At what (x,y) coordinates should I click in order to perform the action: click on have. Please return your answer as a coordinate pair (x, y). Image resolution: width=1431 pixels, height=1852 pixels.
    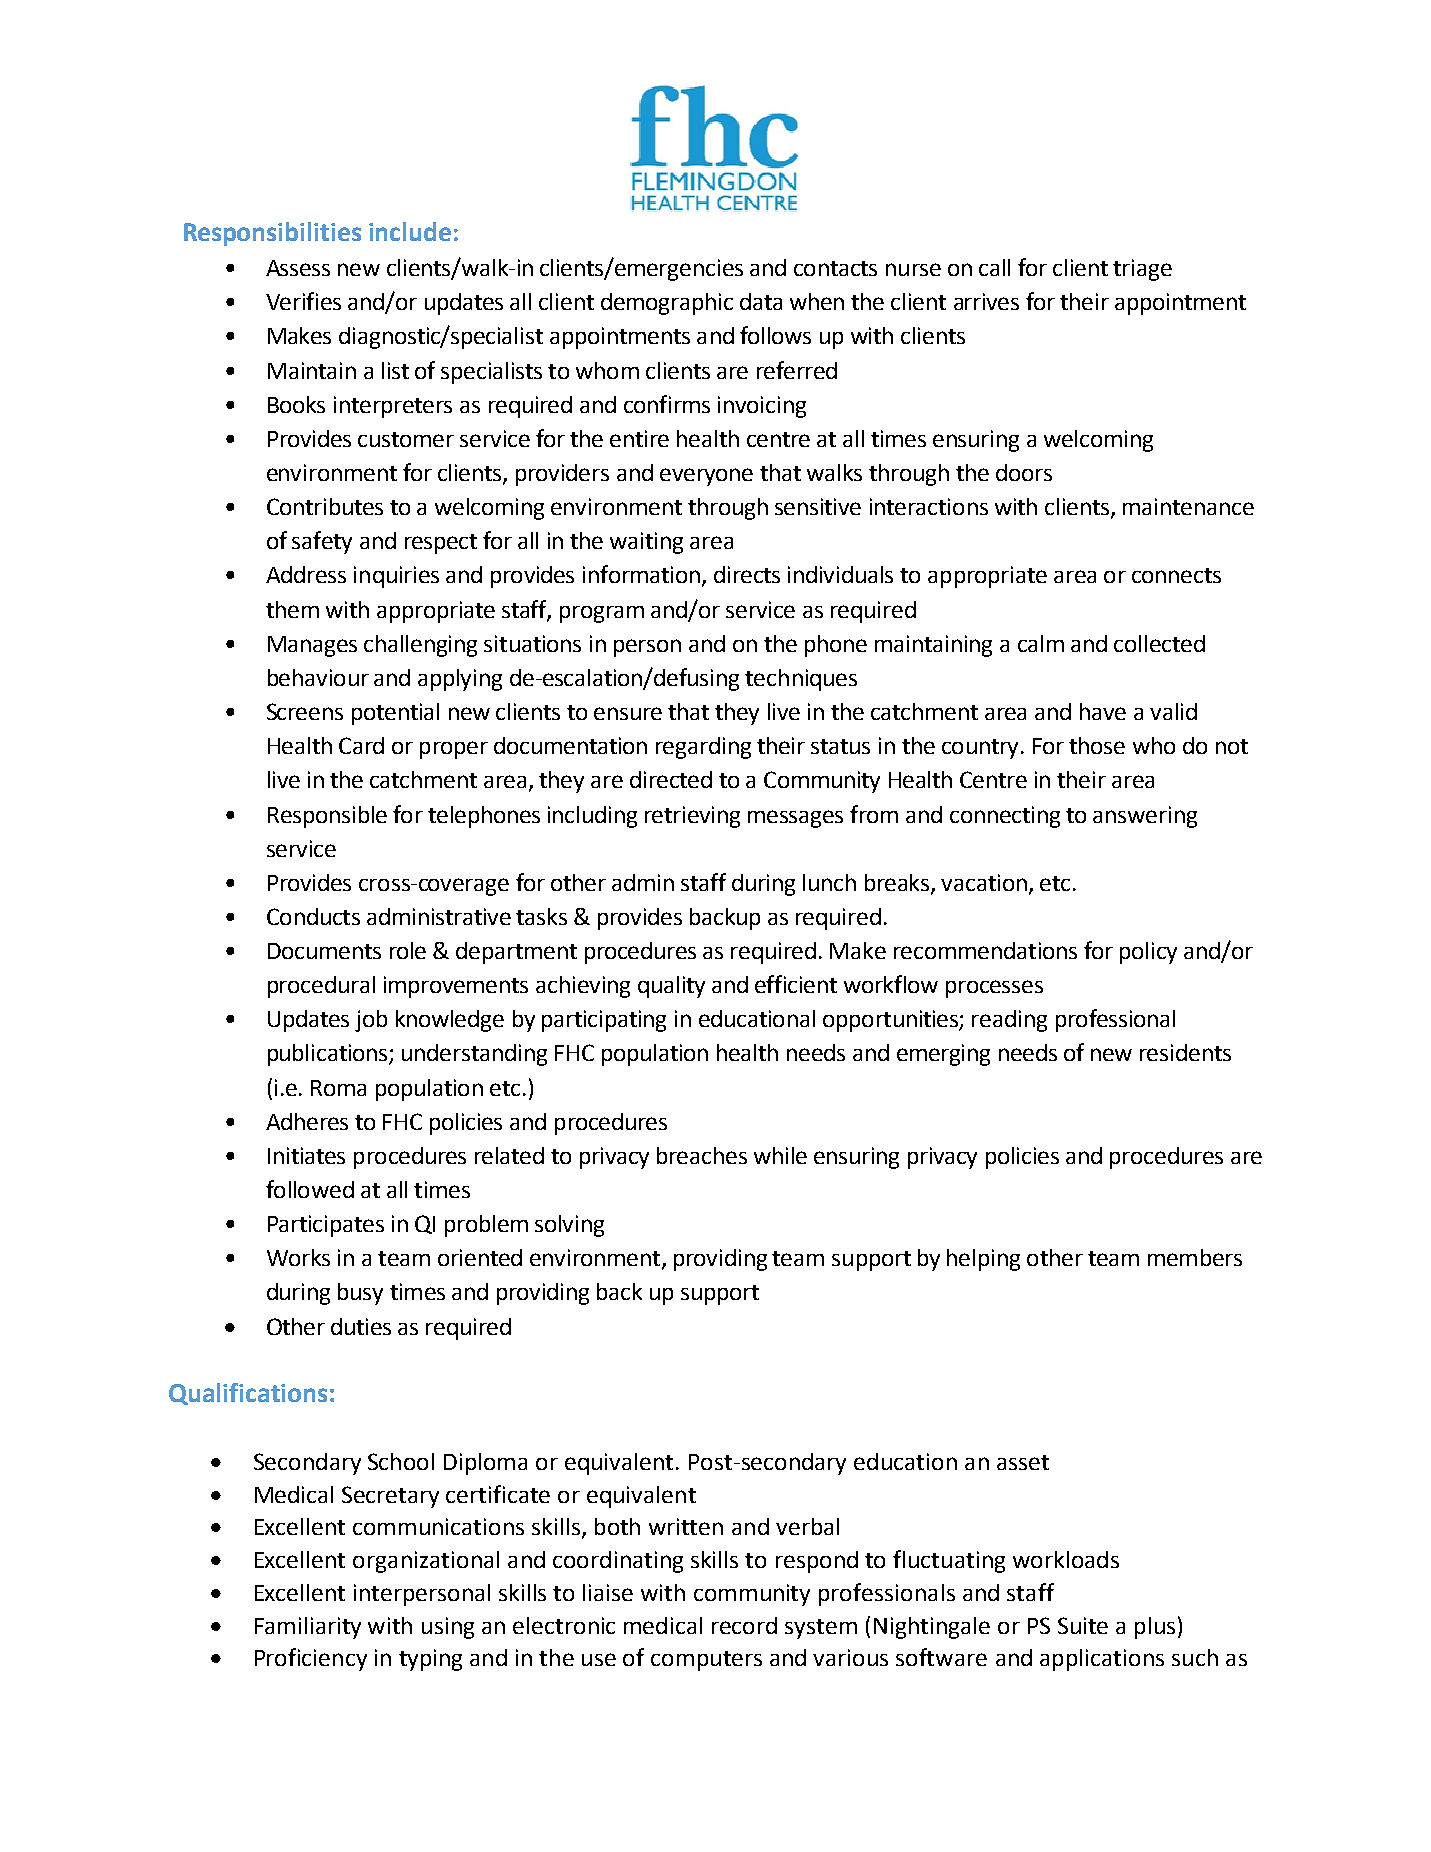
    Looking at the image, I should click on (1103, 711).
